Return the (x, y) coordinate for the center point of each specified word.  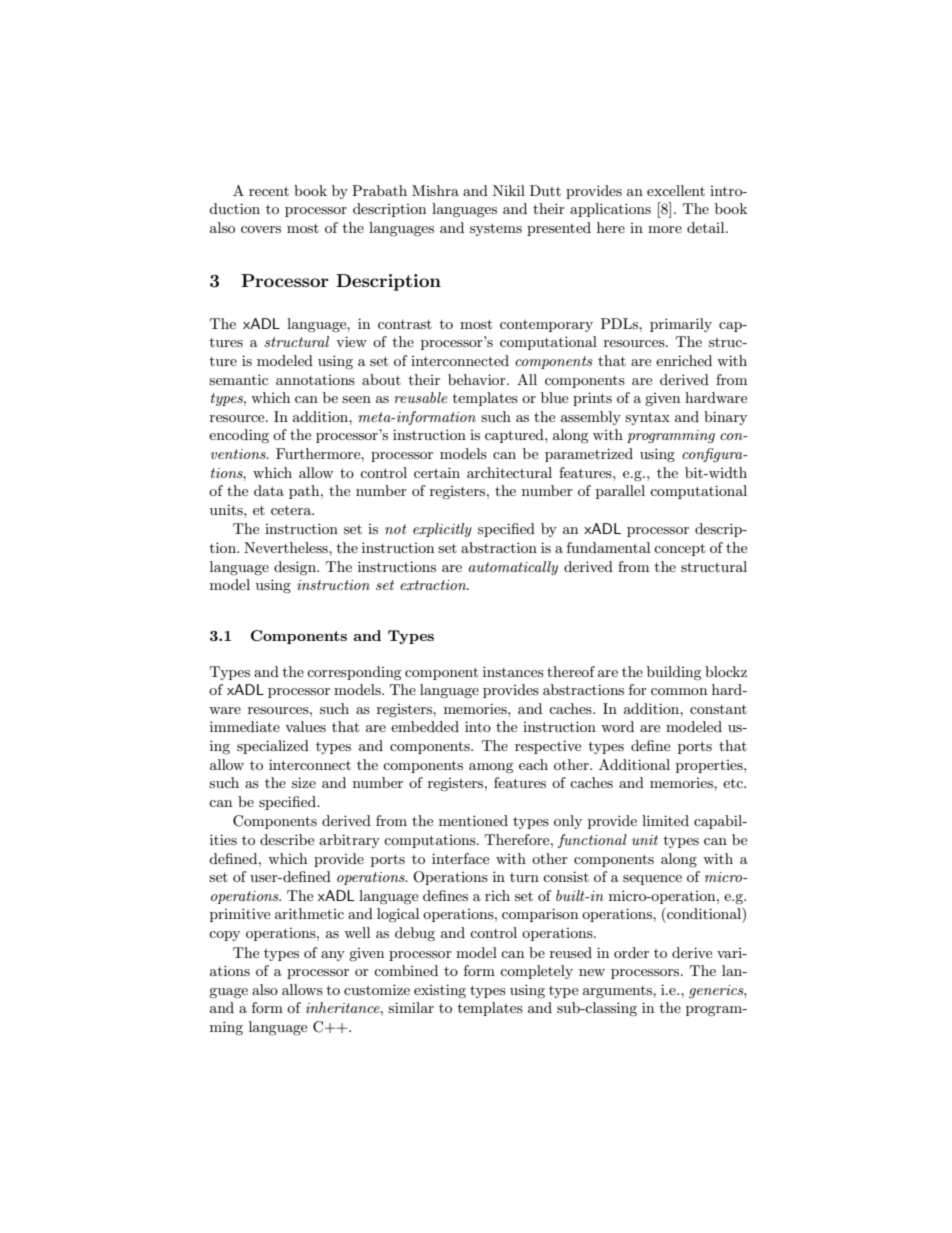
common (679, 691)
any (333, 956)
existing (440, 991)
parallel (620, 492)
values (305, 726)
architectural (509, 472)
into (478, 726)
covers (261, 229)
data (269, 490)
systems (496, 229)
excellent (676, 190)
